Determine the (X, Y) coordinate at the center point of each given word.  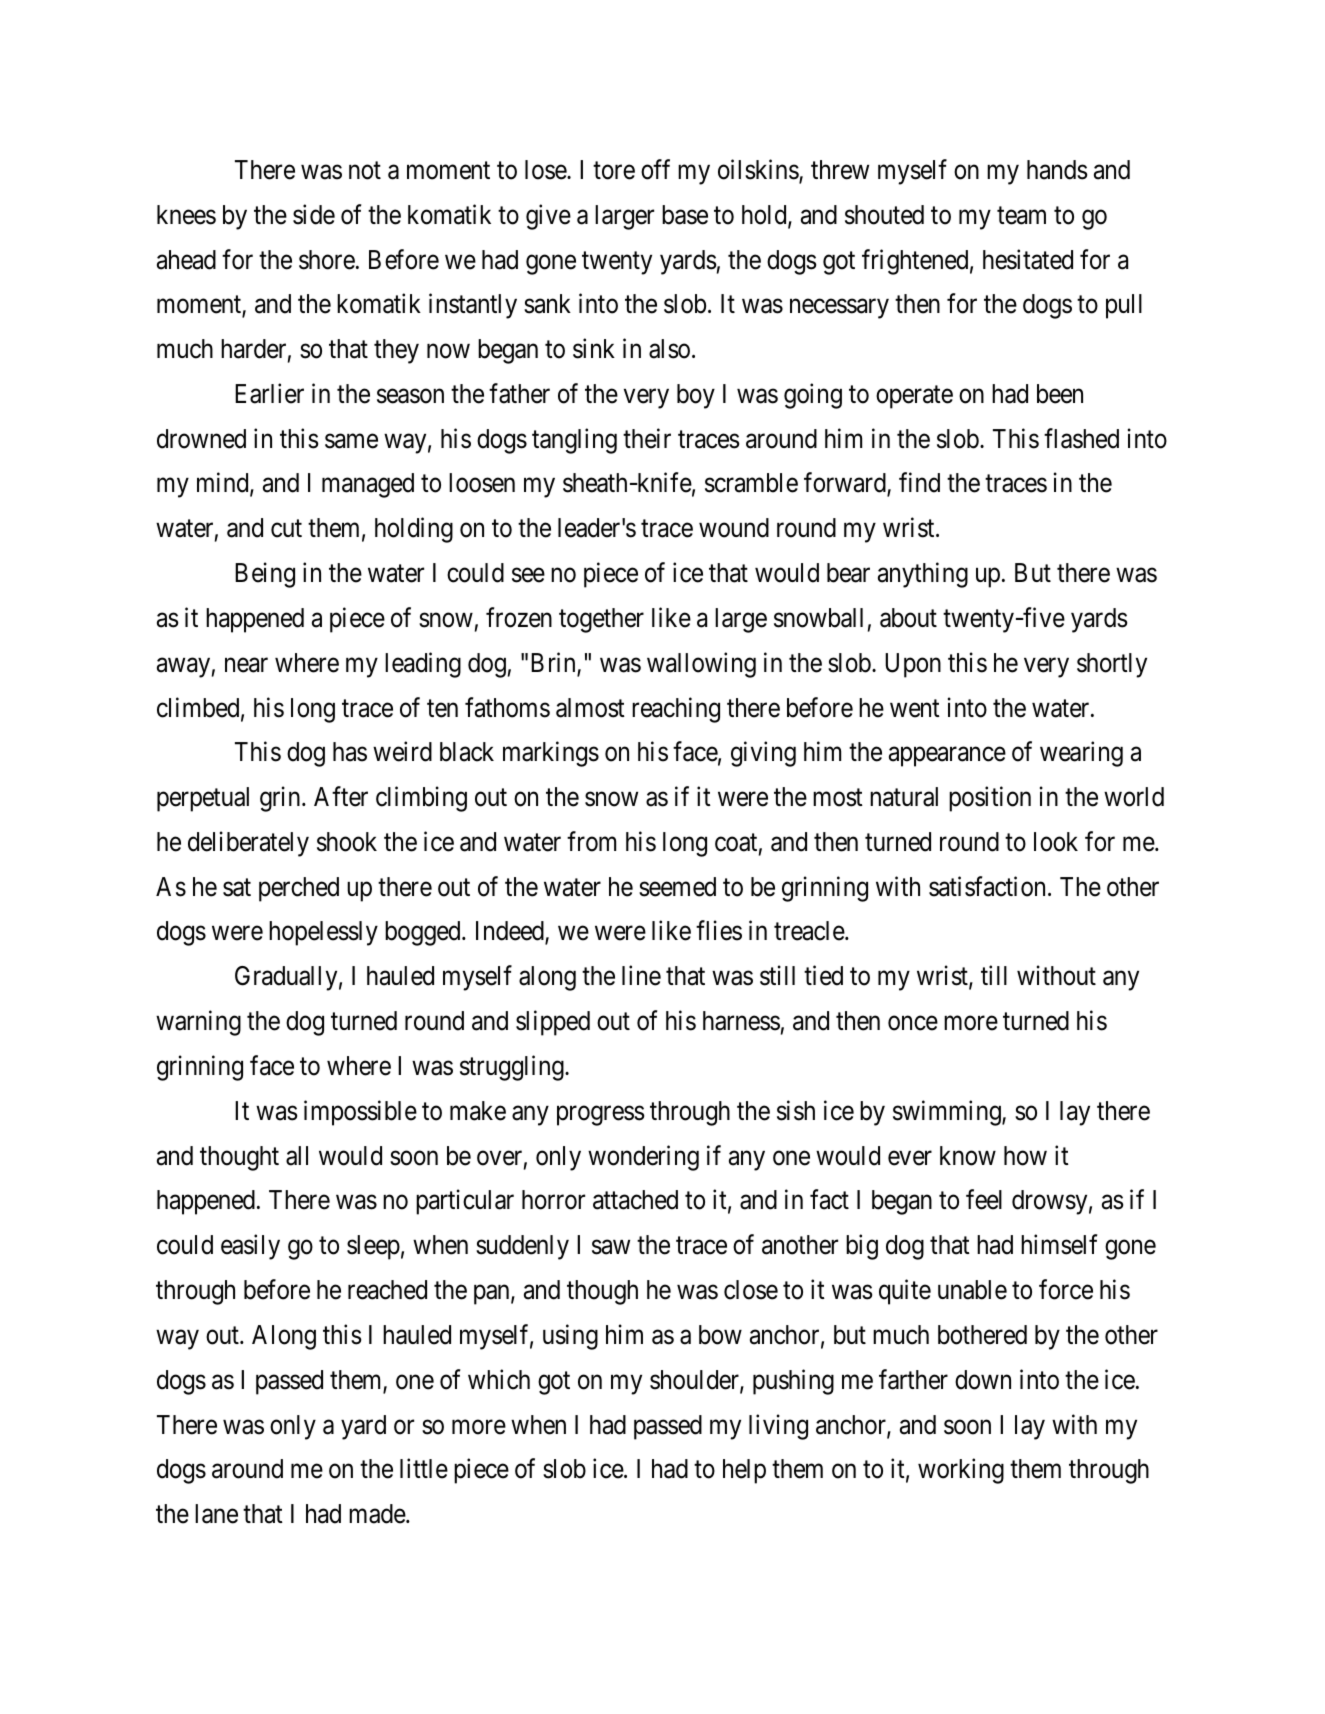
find (919, 483)
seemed (677, 887)
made (378, 1514)
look (1056, 842)
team (1021, 216)
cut (286, 529)
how (1025, 1156)
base (685, 215)
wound (734, 528)
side (314, 214)
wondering (643, 1158)
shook (347, 842)
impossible (360, 1113)
